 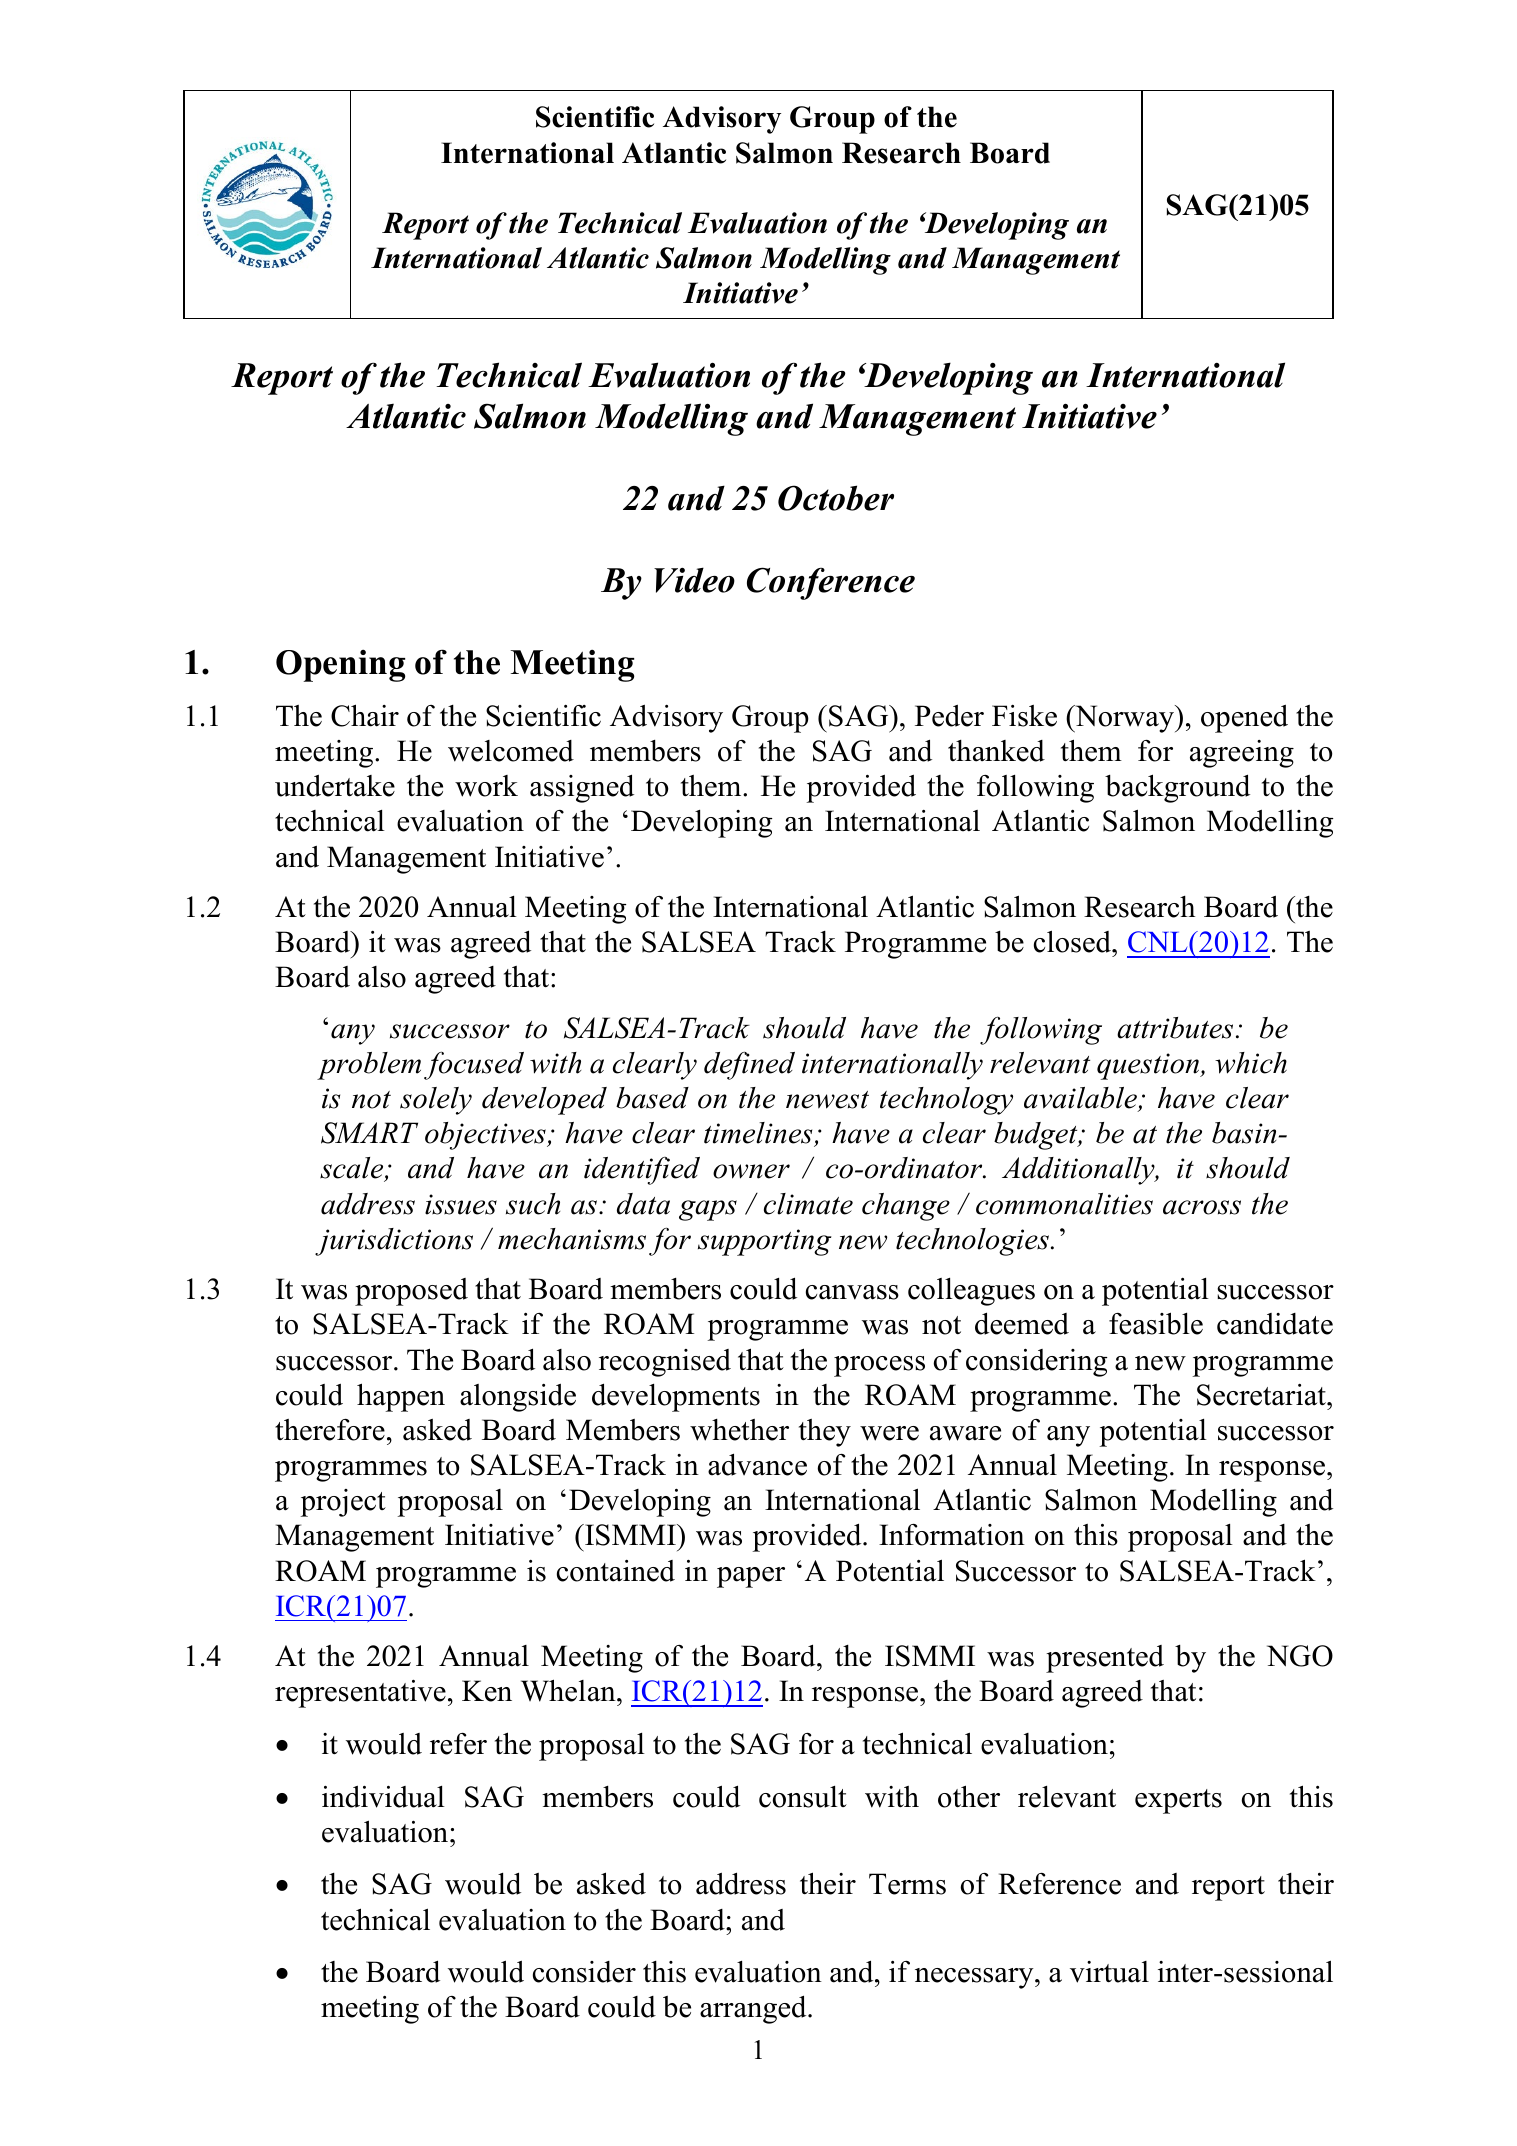 What do you see at coordinates (751, 1577) in the screenshot?
I see `paper` at bounding box center [751, 1577].
